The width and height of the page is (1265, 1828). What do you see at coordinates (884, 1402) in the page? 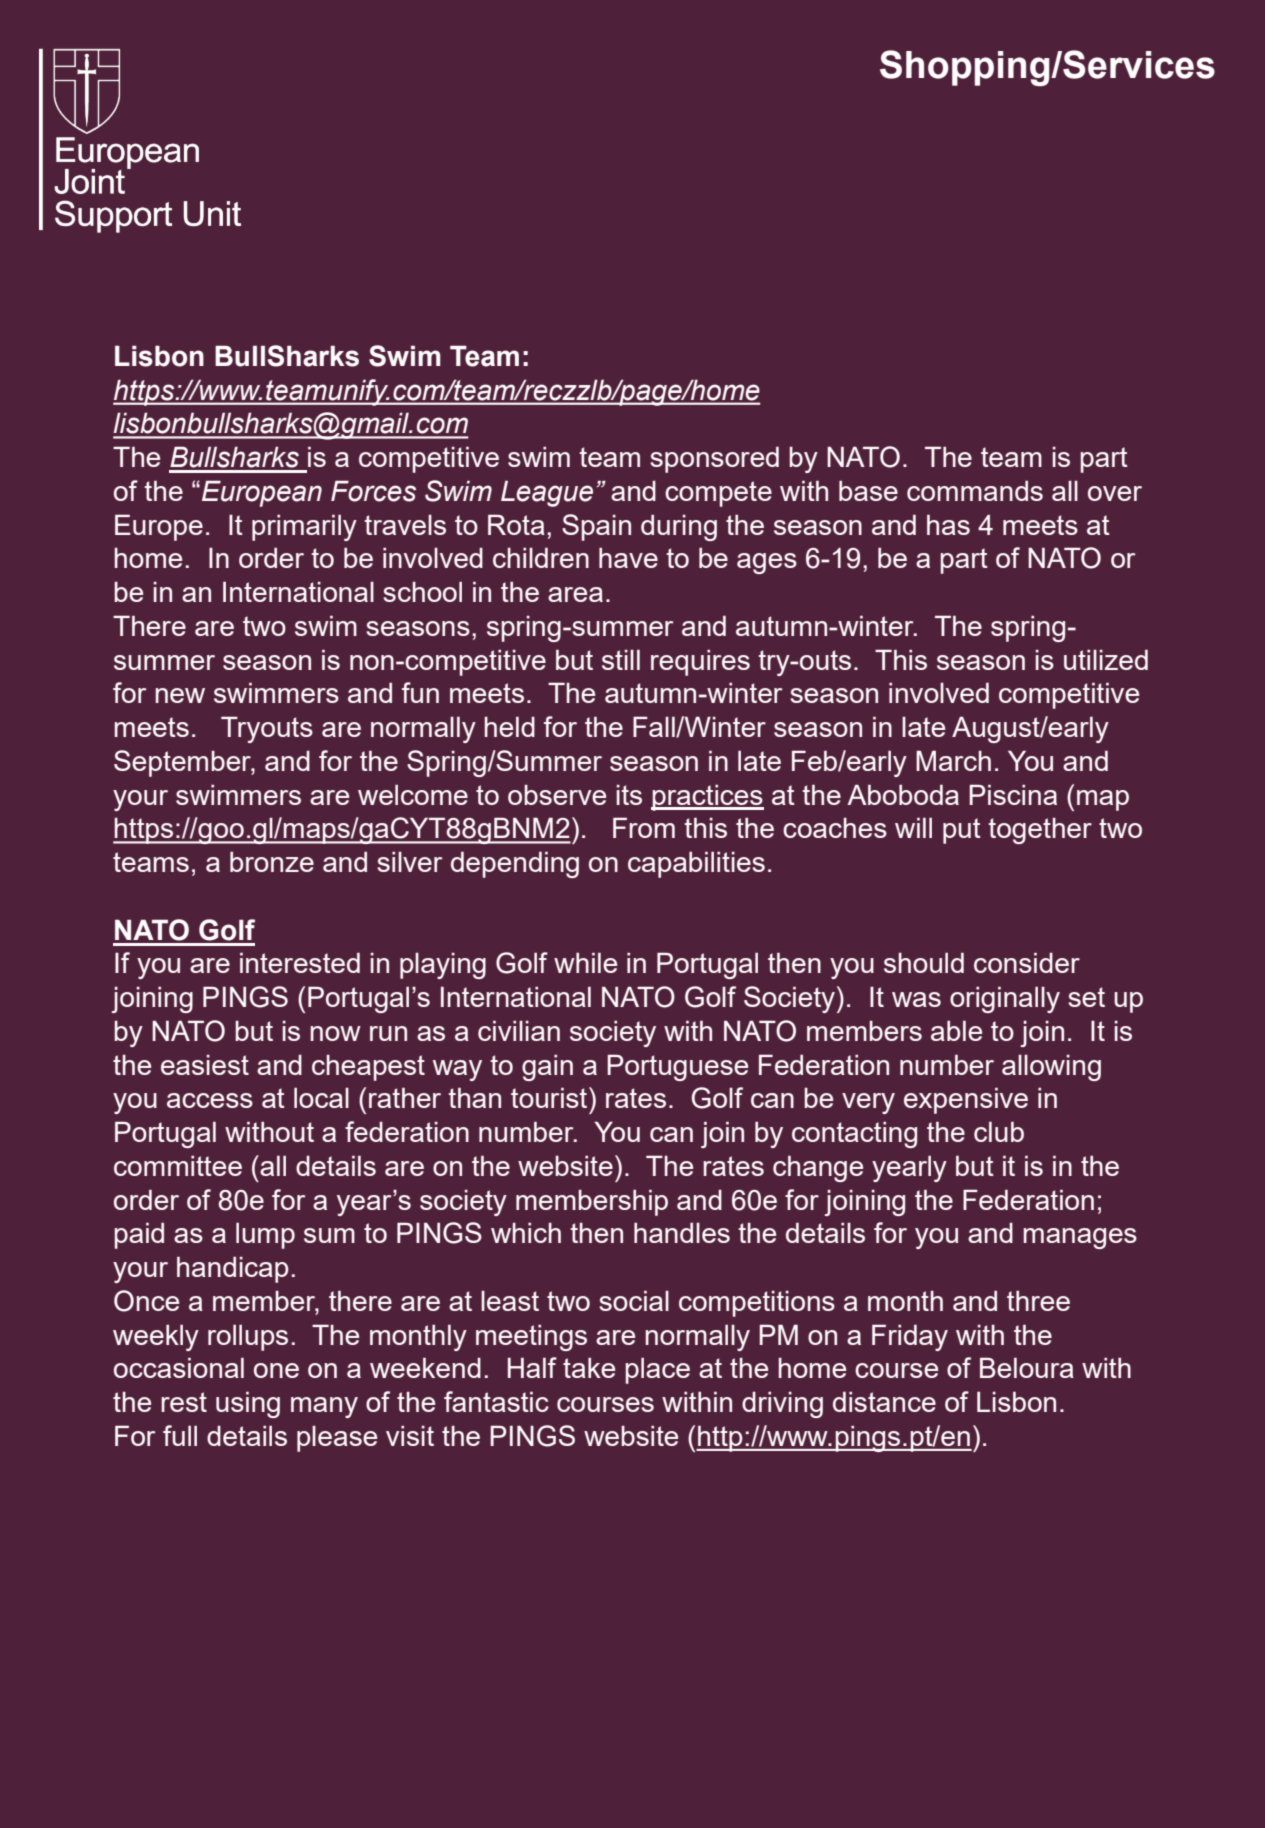
I see `distance` at bounding box center [884, 1402].
